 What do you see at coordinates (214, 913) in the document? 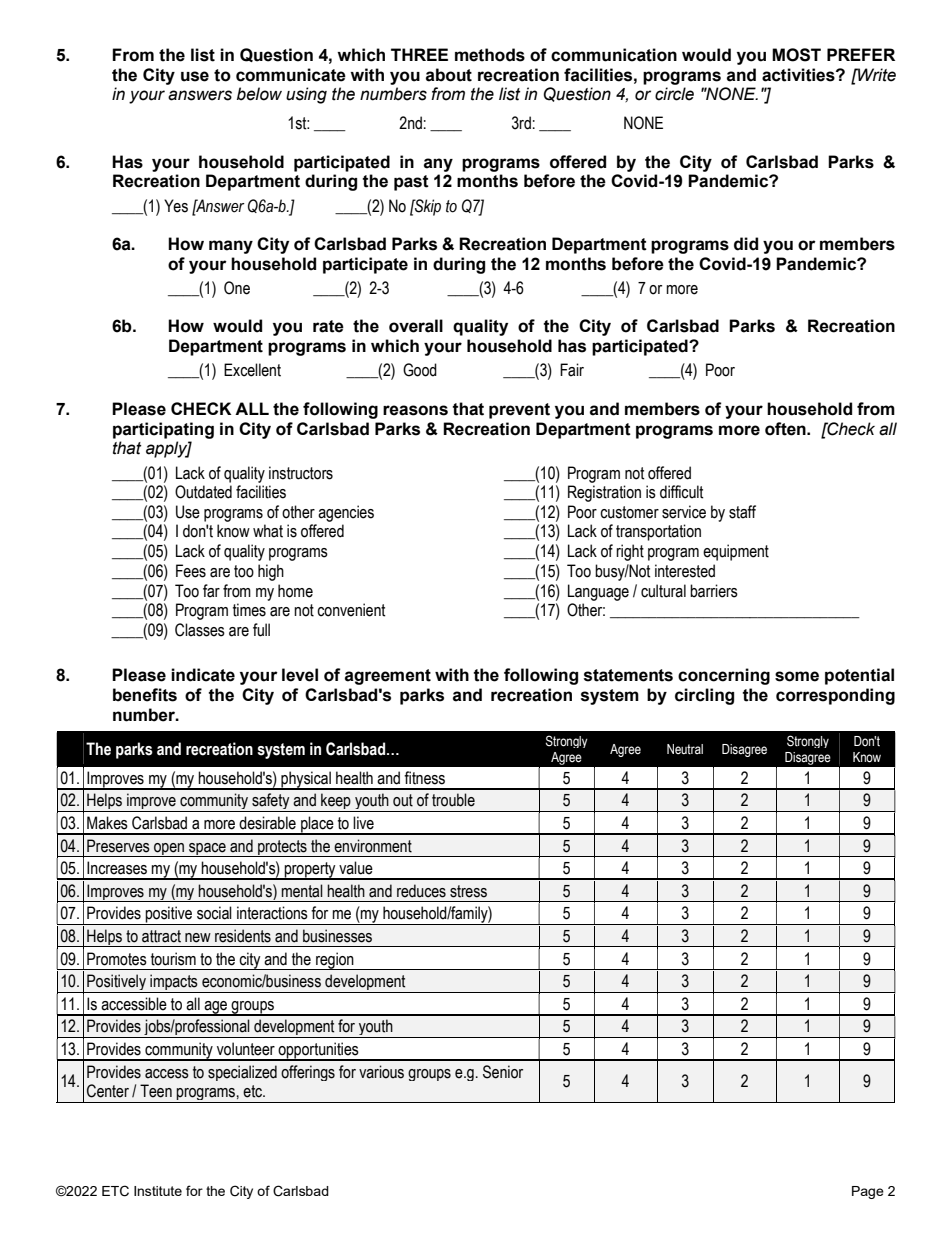
I see `social` at bounding box center [214, 913].
